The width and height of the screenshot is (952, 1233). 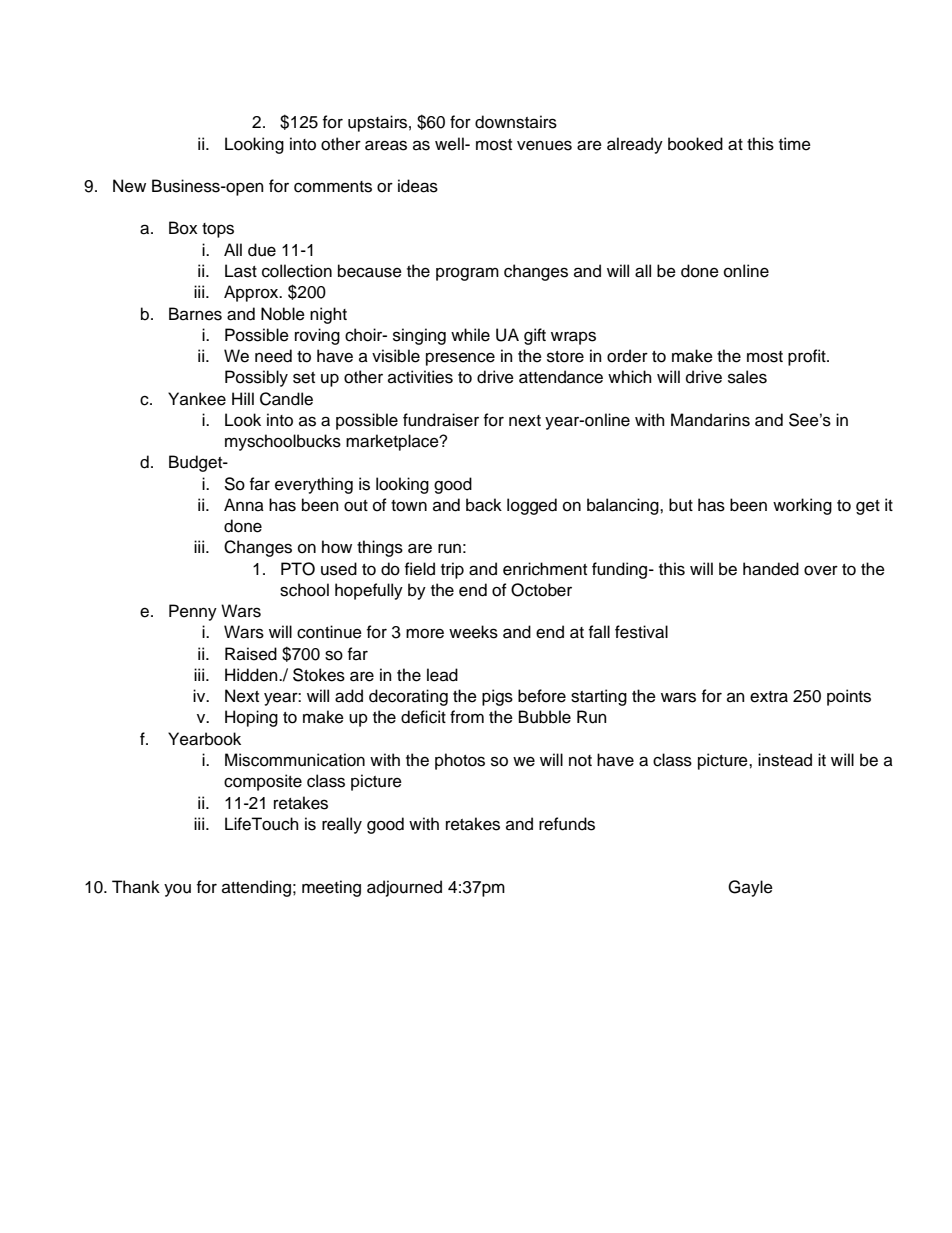 I want to click on Penny, so click(x=193, y=612).
